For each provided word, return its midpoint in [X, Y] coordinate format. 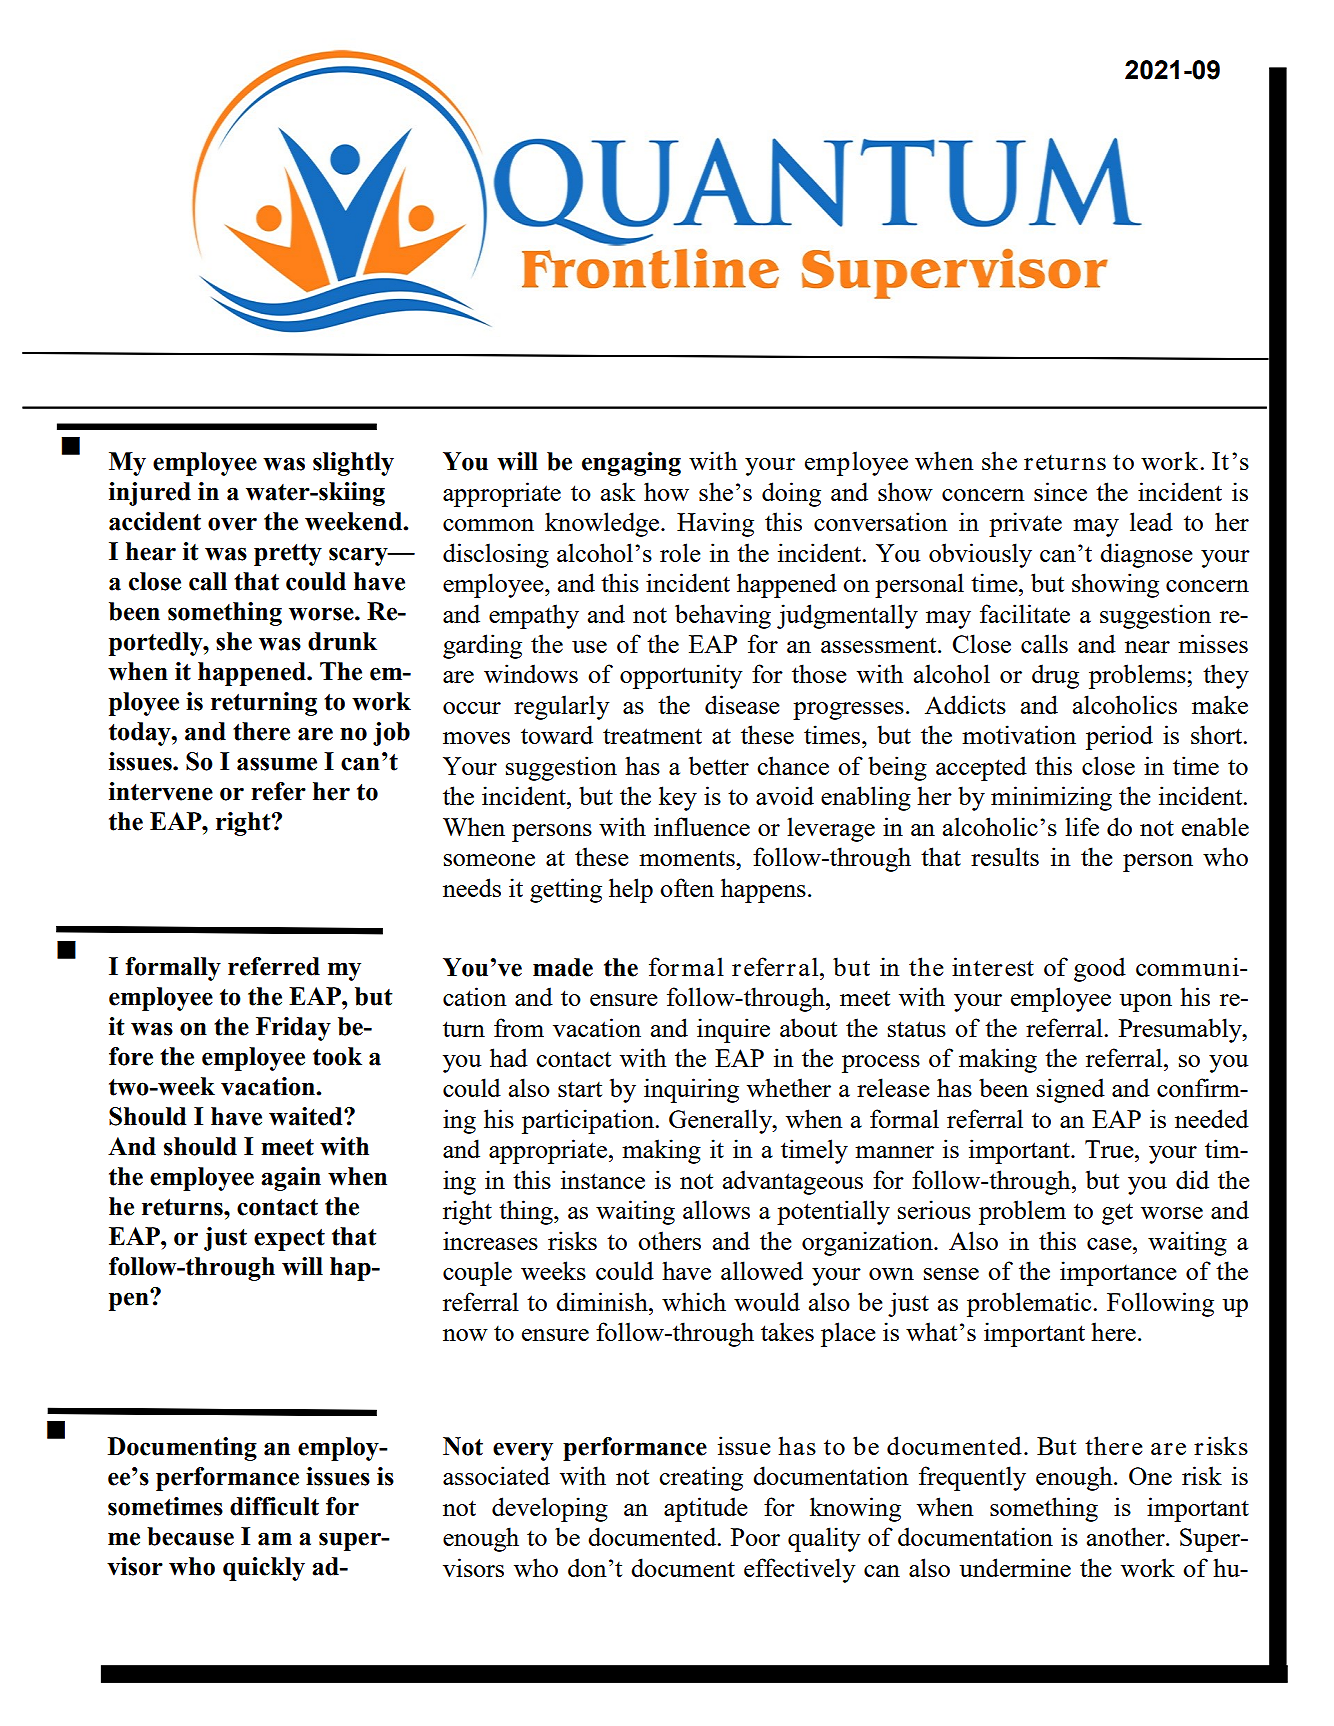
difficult [274, 1506]
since [1060, 491]
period [1119, 737]
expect [289, 1240]
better [719, 765]
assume [277, 764]
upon [1146, 1003]
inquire [733, 1030]
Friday [293, 1029]
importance [1118, 1273]
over [232, 524]
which [694, 1301]
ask [618, 491]
